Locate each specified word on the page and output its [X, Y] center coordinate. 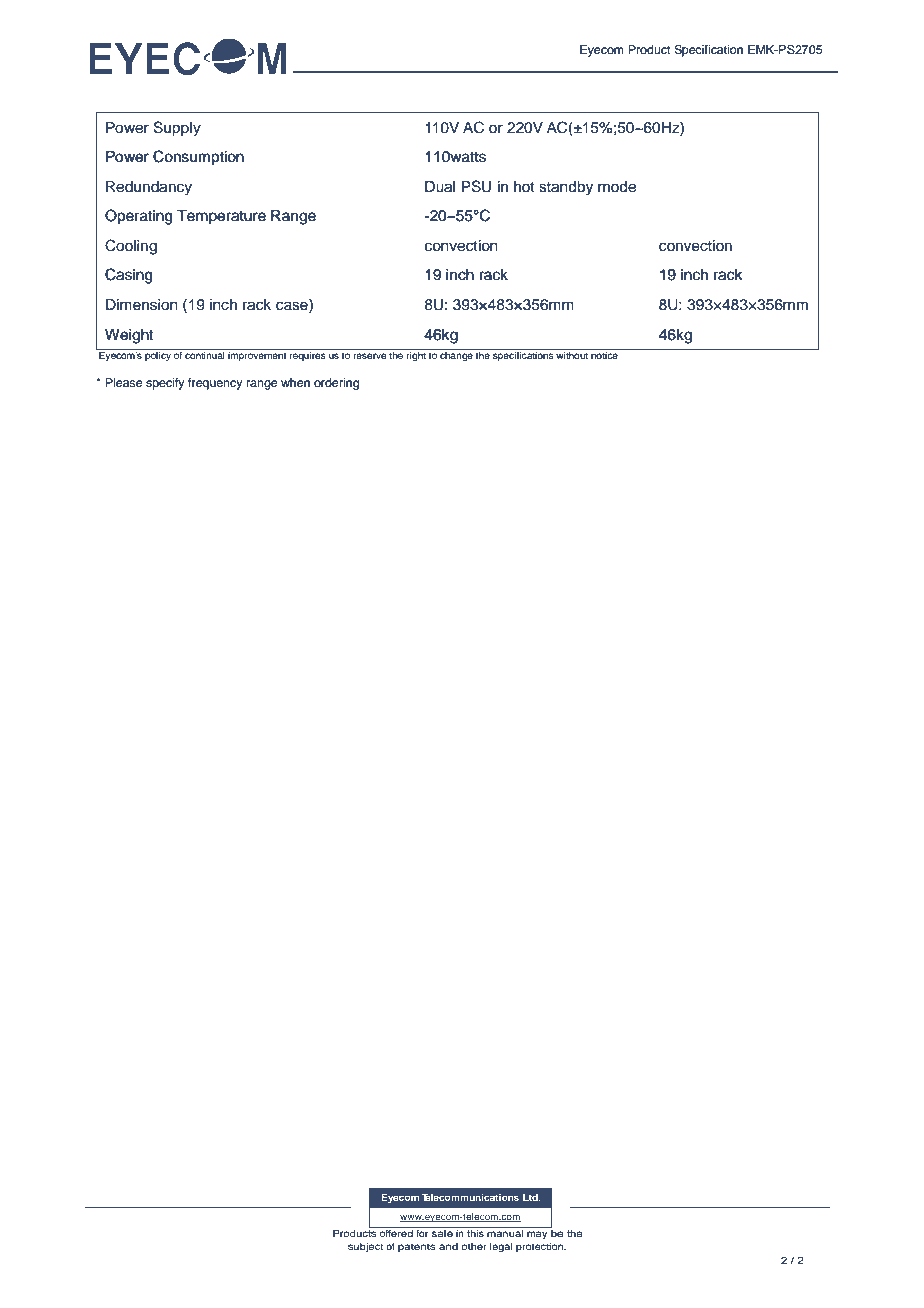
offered [396, 1232]
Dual [440, 187]
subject [365, 1247]
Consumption [198, 157]
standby [566, 188]
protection [540, 1247]
